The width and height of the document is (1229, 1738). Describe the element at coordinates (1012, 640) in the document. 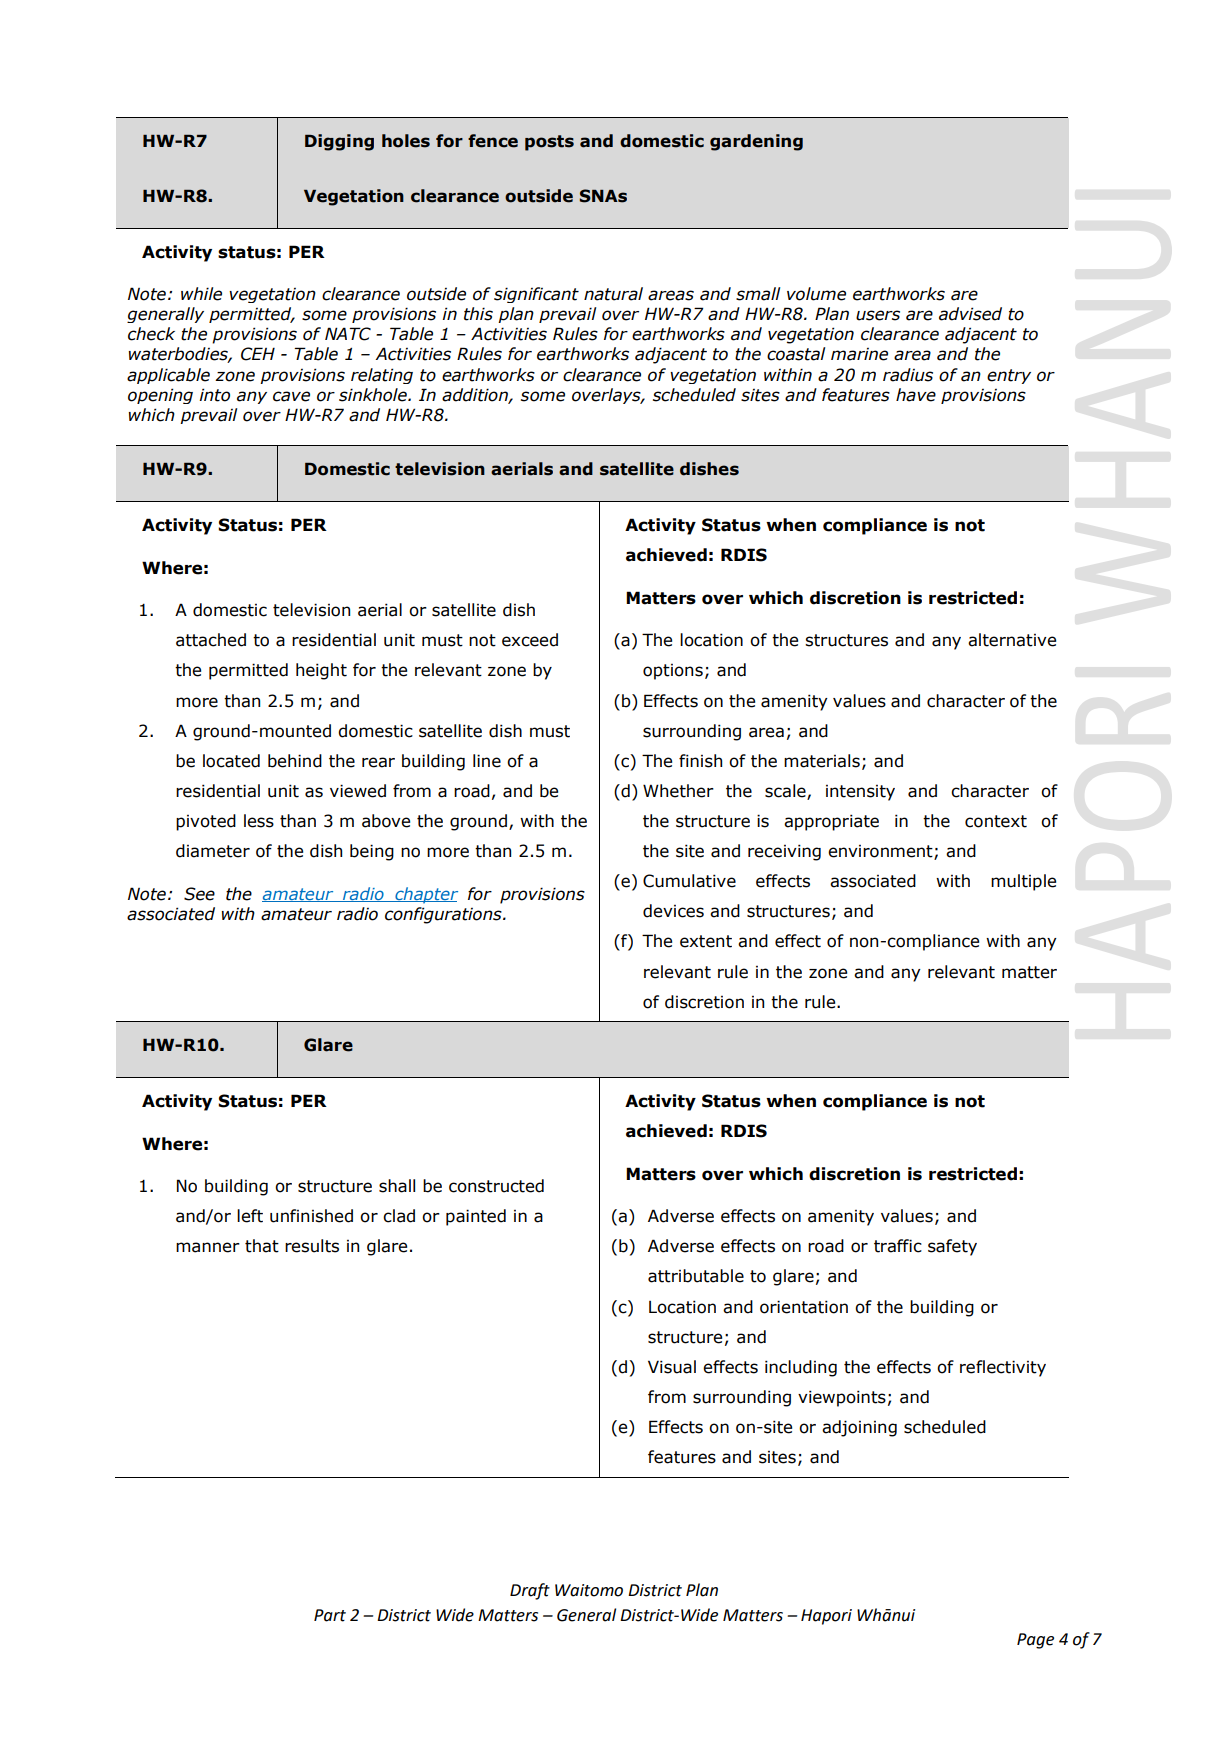

I see `alternative` at that location.
